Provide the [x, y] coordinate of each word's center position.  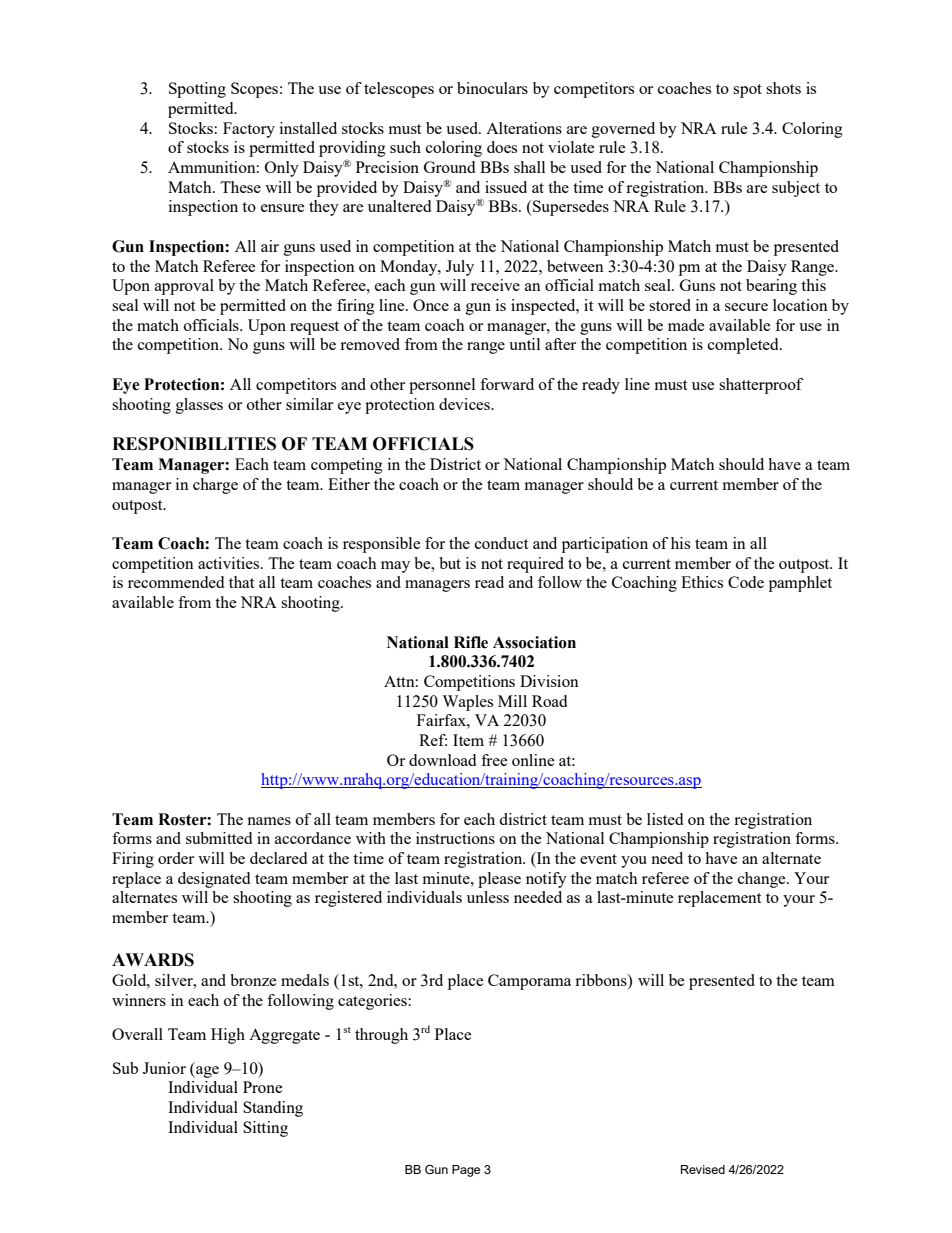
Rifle [471, 642]
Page [466, 1171]
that [241, 582]
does [502, 147]
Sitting [265, 1129]
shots [783, 88]
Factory [249, 130]
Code [746, 582]
